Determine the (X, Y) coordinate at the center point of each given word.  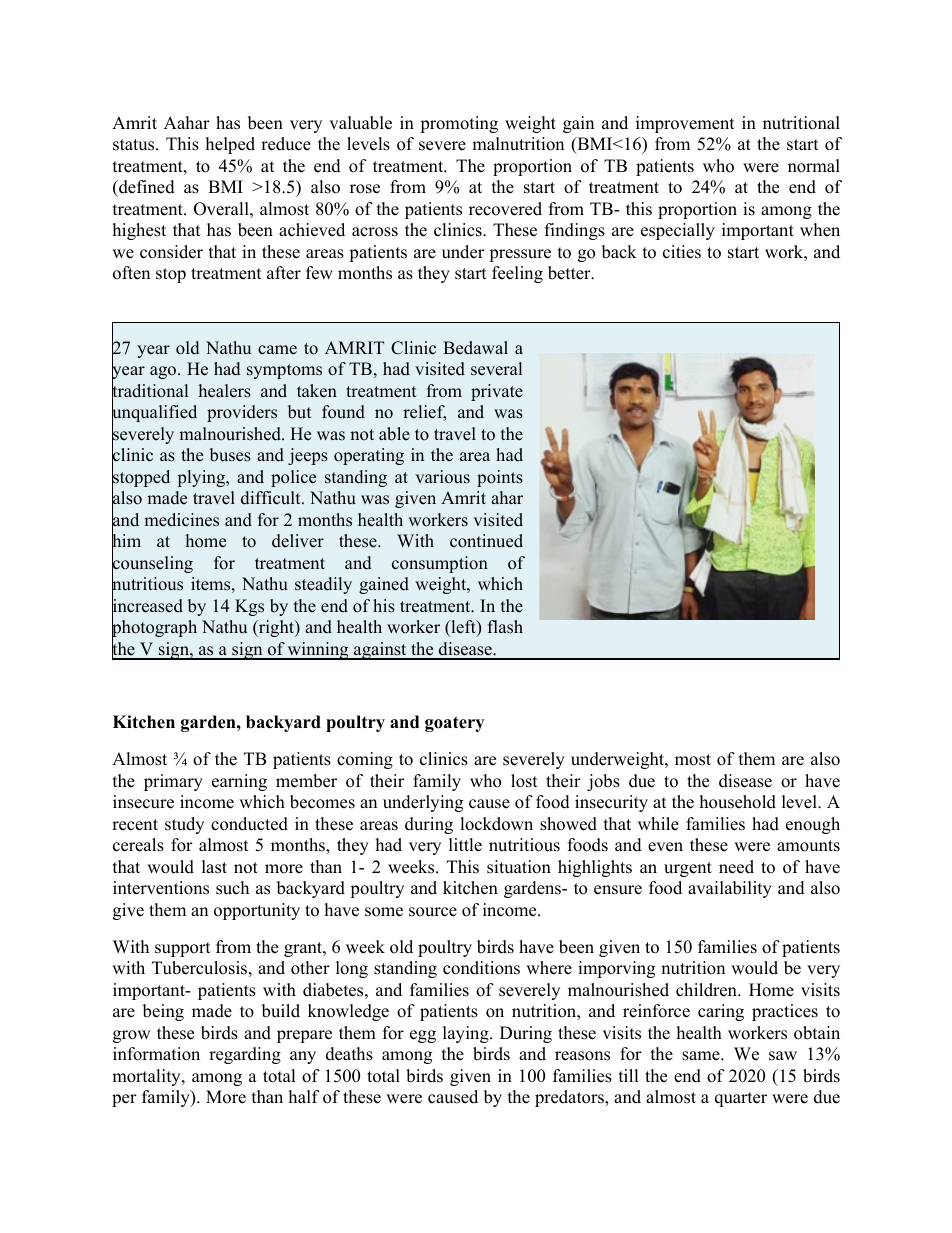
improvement (685, 124)
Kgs (249, 607)
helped (230, 145)
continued (486, 541)
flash (505, 627)
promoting (459, 124)
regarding (245, 1055)
